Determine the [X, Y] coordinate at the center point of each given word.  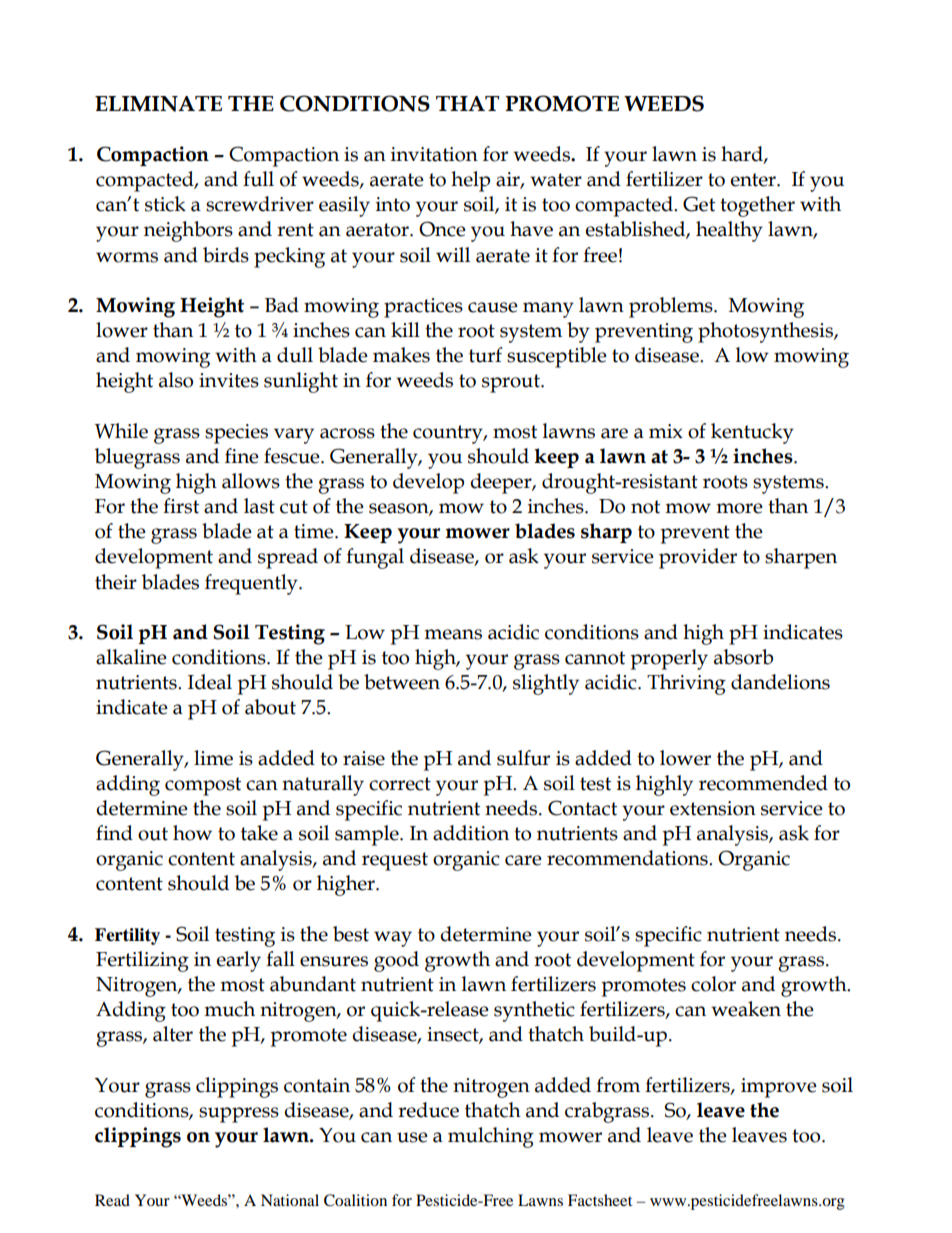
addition [471, 833]
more [739, 508]
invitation [434, 154]
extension [713, 808]
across [347, 433]
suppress [239, 1115]
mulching [491, 1137]
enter [754, 180]
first [181, 506]
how [192, 833]
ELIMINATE [158, 104]
